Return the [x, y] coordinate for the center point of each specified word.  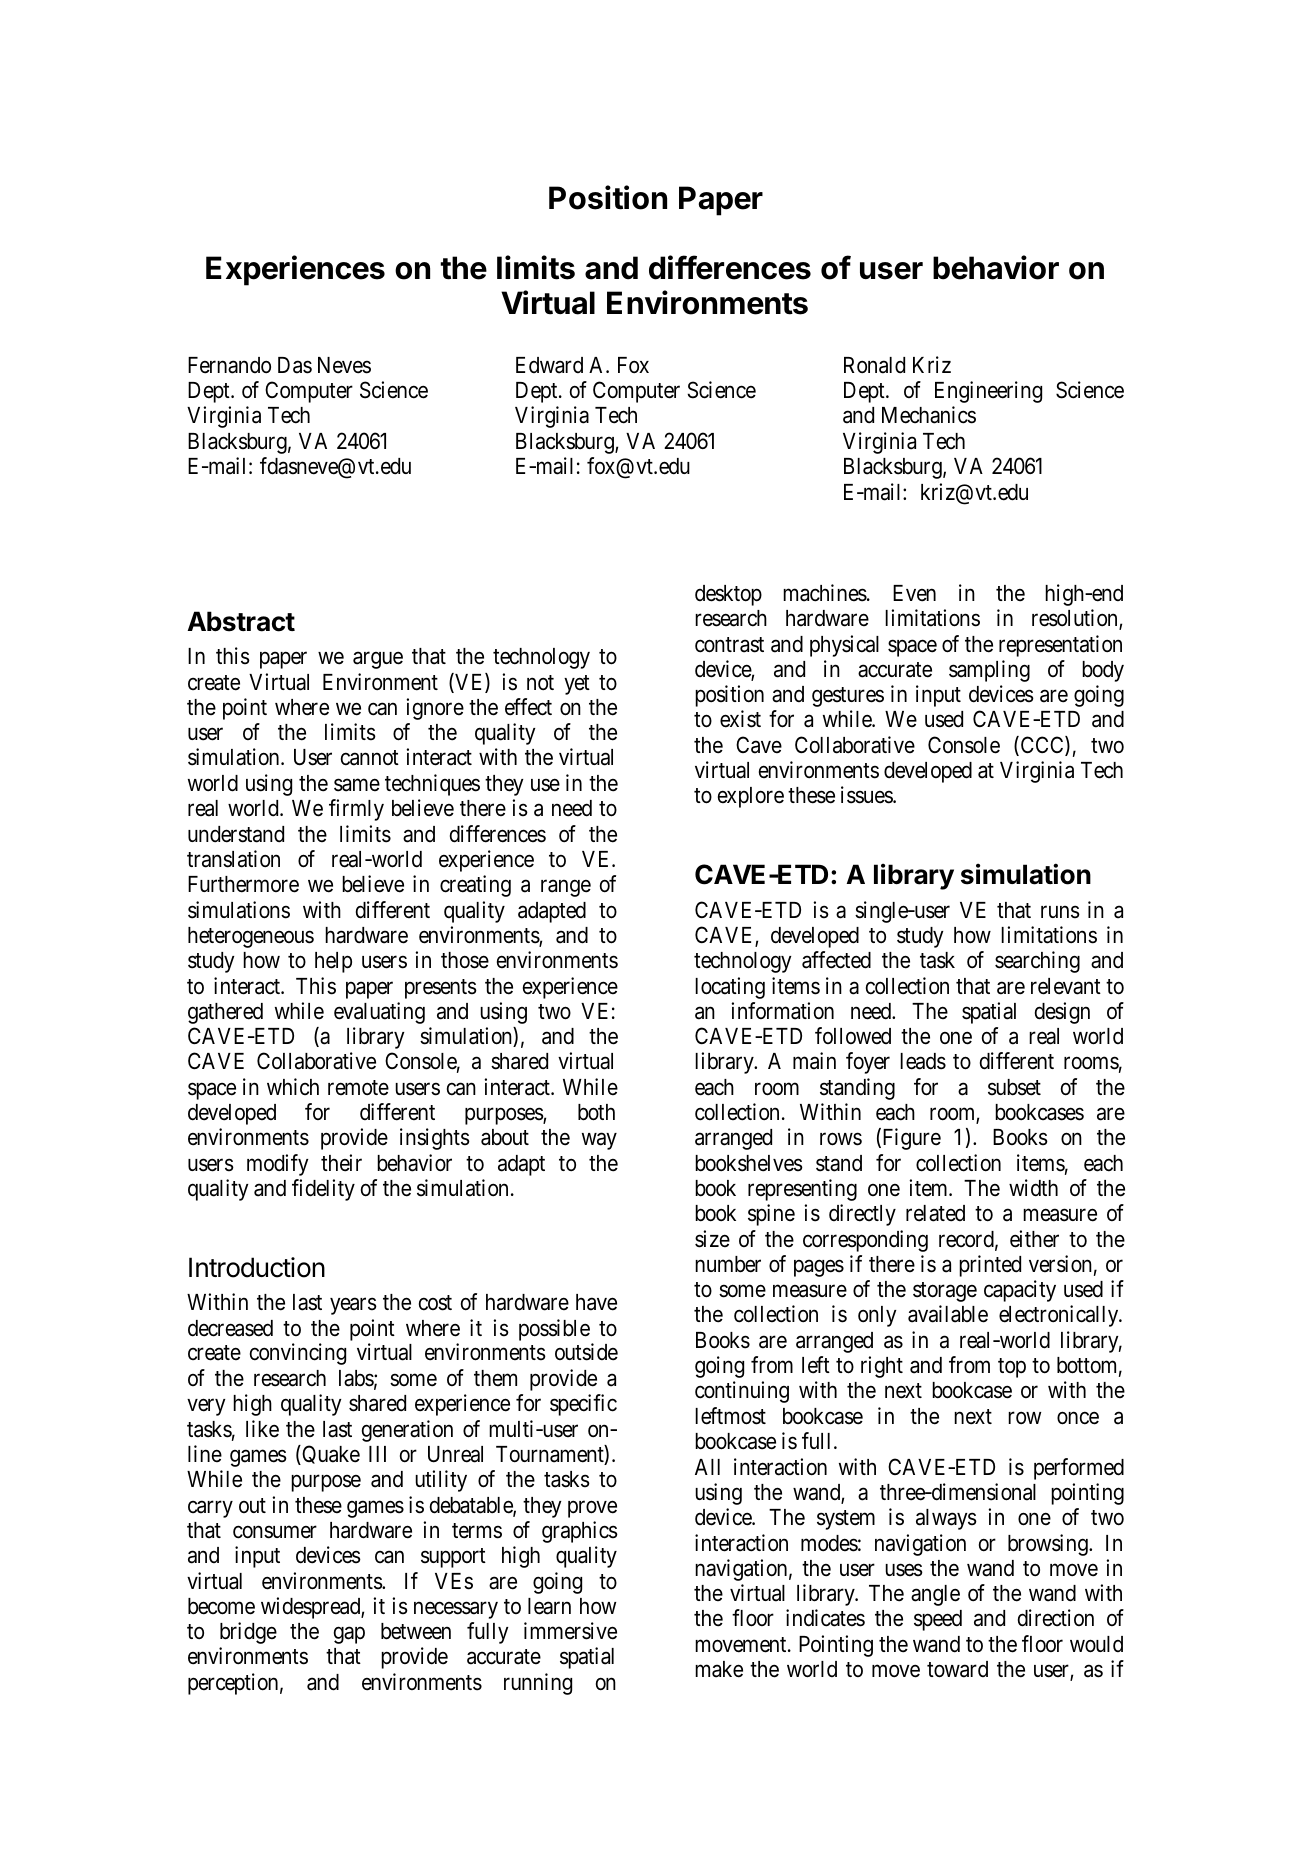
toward [957, 1669]
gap [349, 1635]
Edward [549, 365]
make [719, 1669]
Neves [344, 365]
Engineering [988, 392]
